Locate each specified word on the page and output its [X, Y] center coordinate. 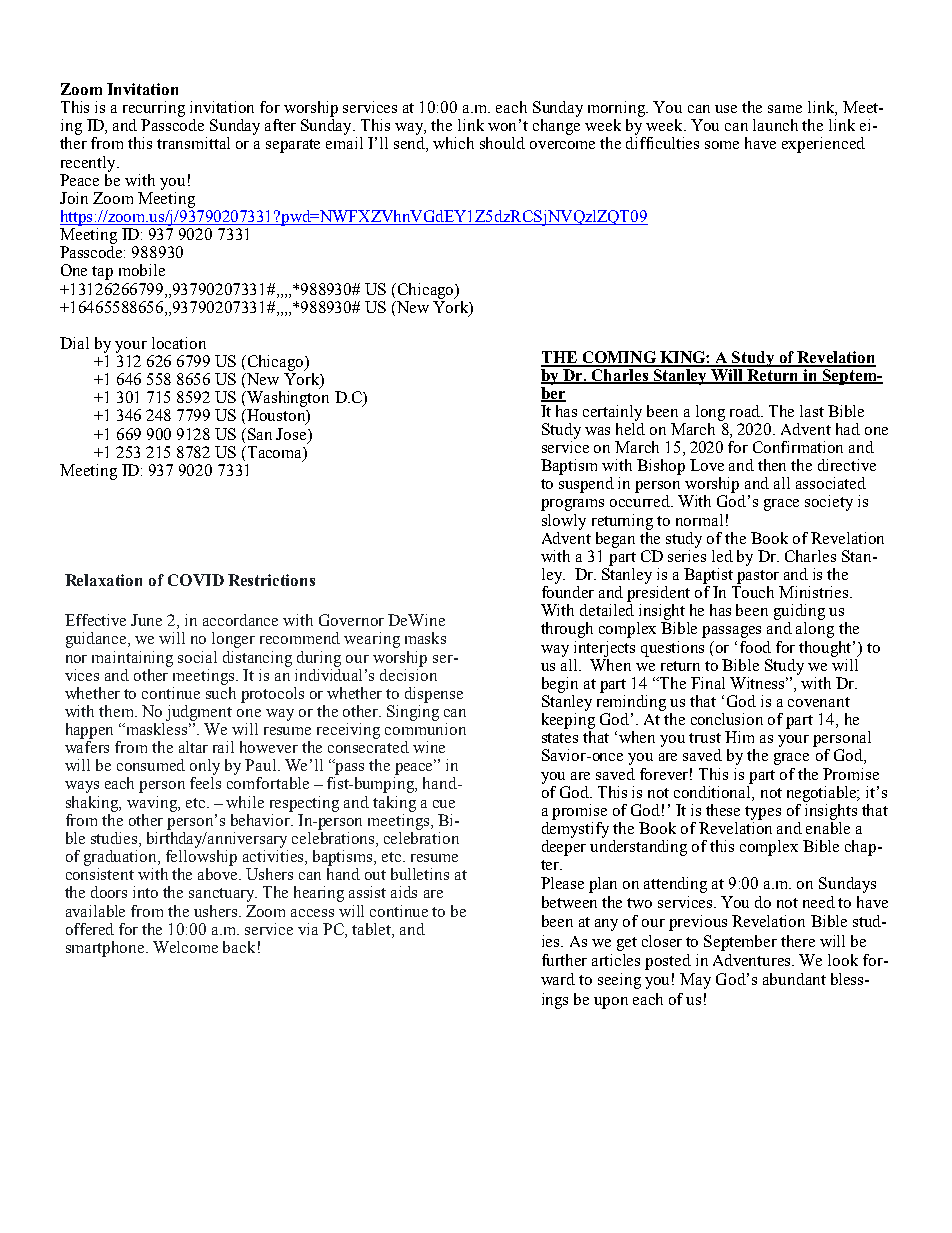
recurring [154, 109]
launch [775, 125]
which [453, 143]
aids [404, 892]
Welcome [185, 947]
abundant [794, 979]
